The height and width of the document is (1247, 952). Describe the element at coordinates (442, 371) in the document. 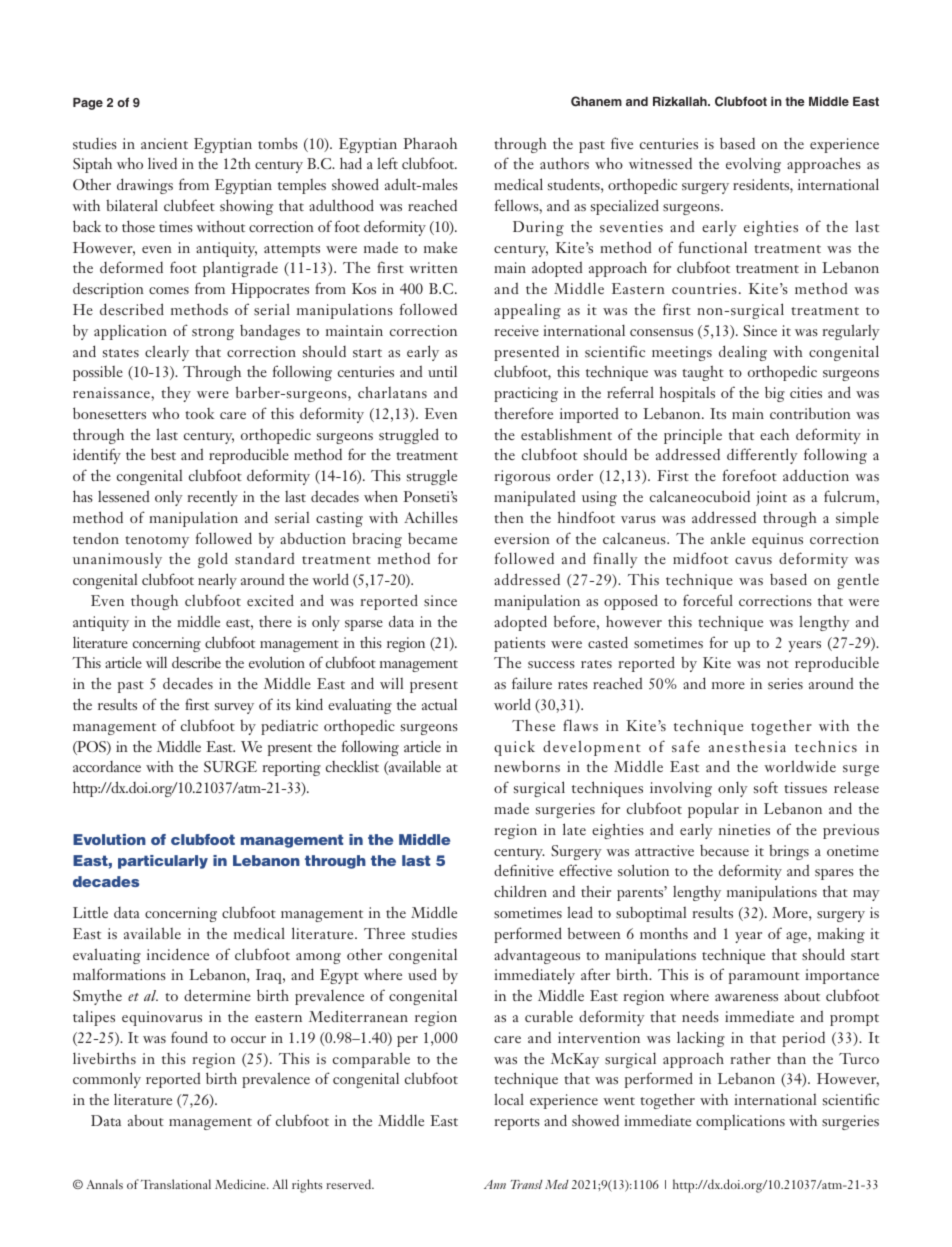

I see `until` at that location.
